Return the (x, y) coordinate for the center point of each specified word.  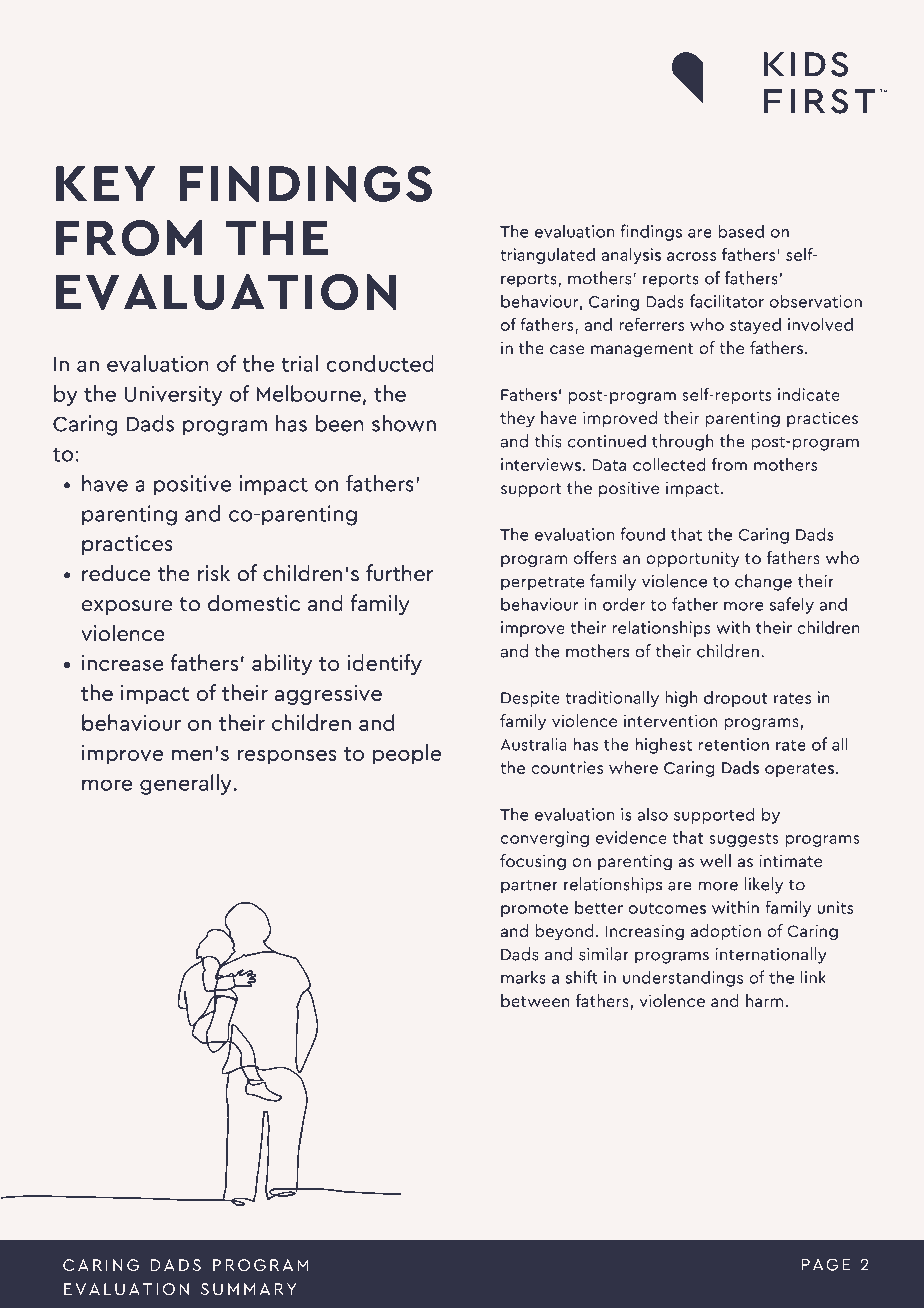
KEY (105, 183)
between (535, 1000)
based (741, 231)
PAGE (826, 1264)
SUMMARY (248, 1289)
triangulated (547, 256)
